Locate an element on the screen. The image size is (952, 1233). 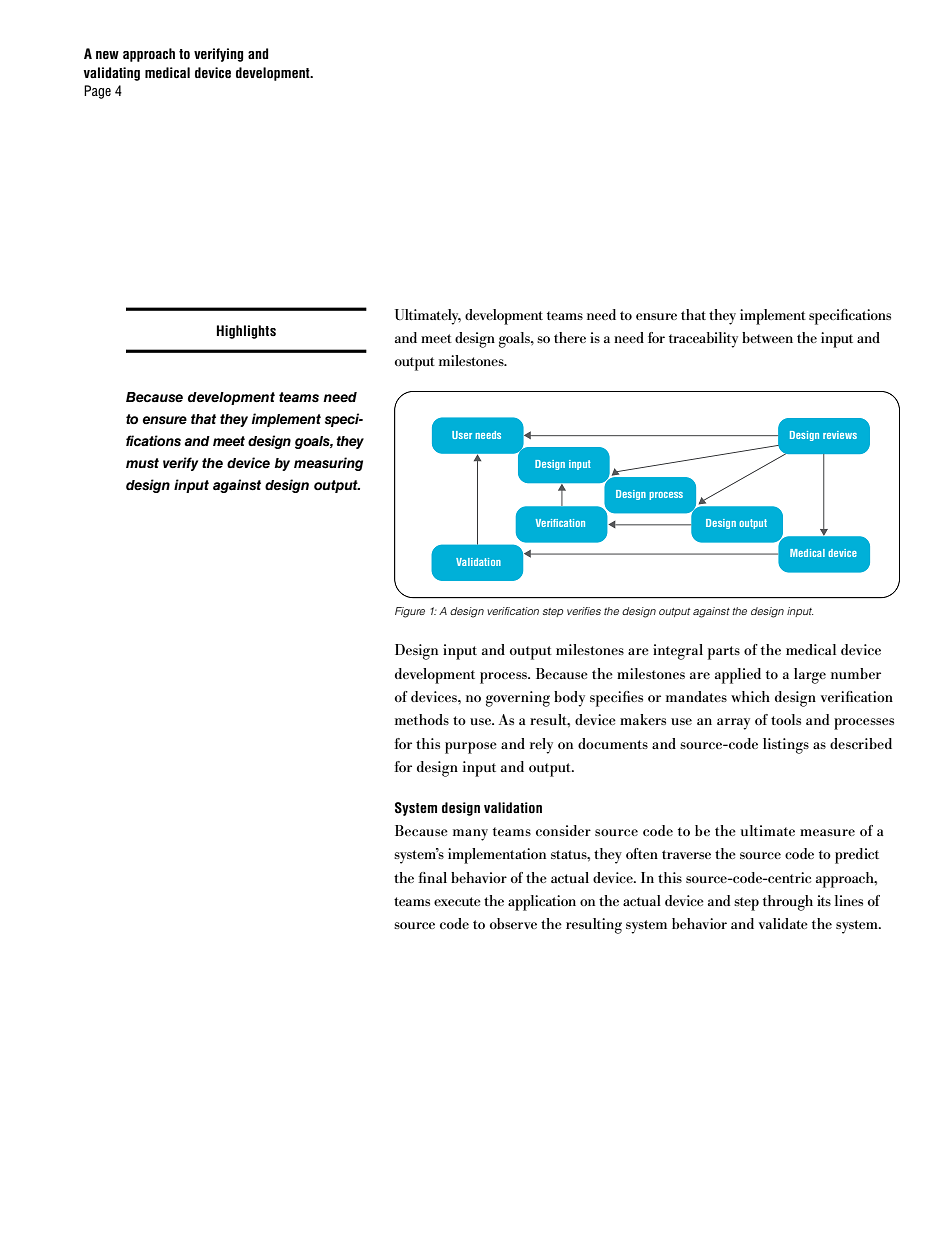
execute is located at coordinates (457, 901).
